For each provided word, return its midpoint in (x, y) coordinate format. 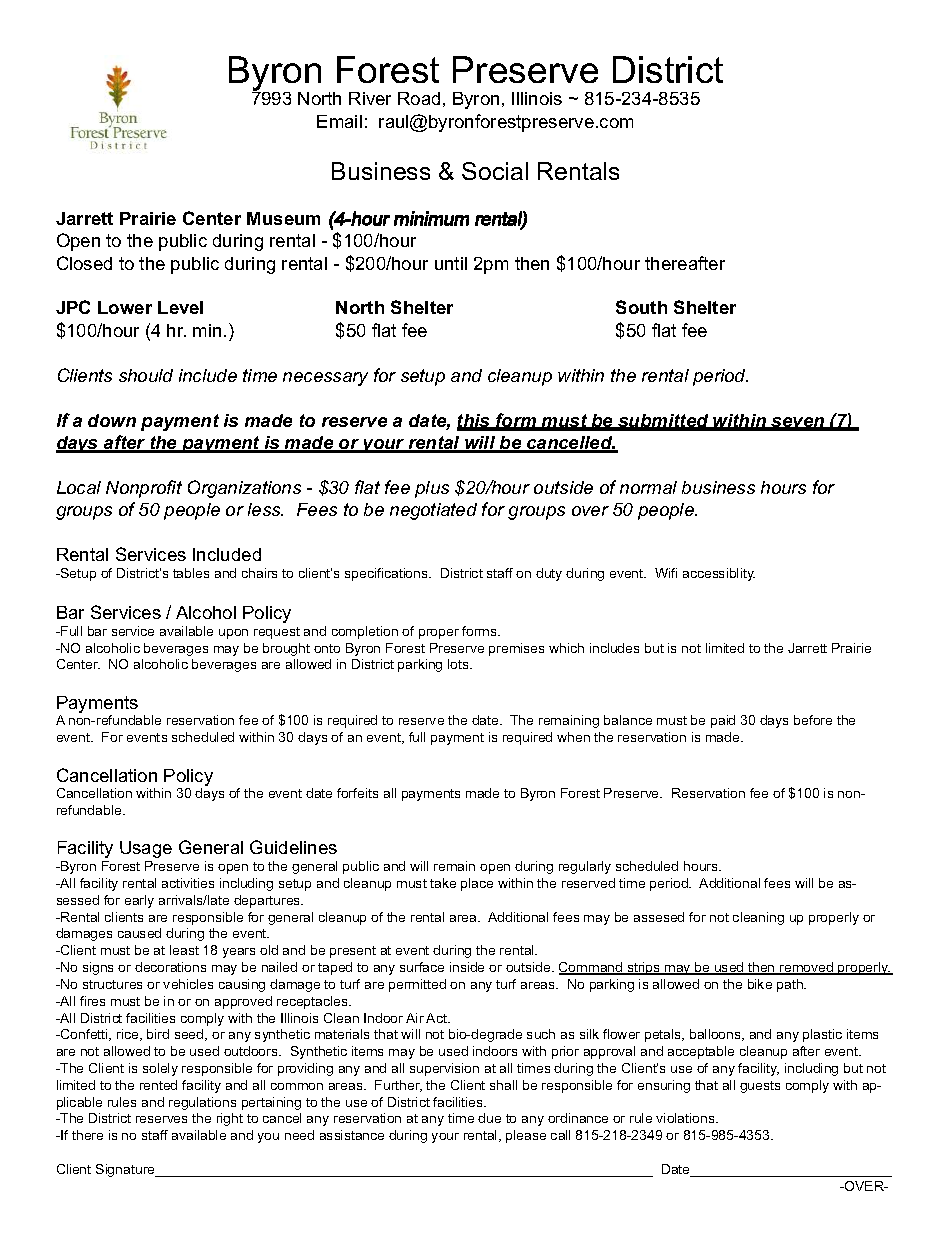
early (139, 901)
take (443, 883)
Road (419, 98)
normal (648, 487)
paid (723, 721)
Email (339, 121)
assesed (659, 917)
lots (459, 664)
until (451, 263)
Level (180, 307)
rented (158, 1085)
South (641, 307)
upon (233, 634)
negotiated (433, 511)
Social (495, 171)
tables (191, 573)
